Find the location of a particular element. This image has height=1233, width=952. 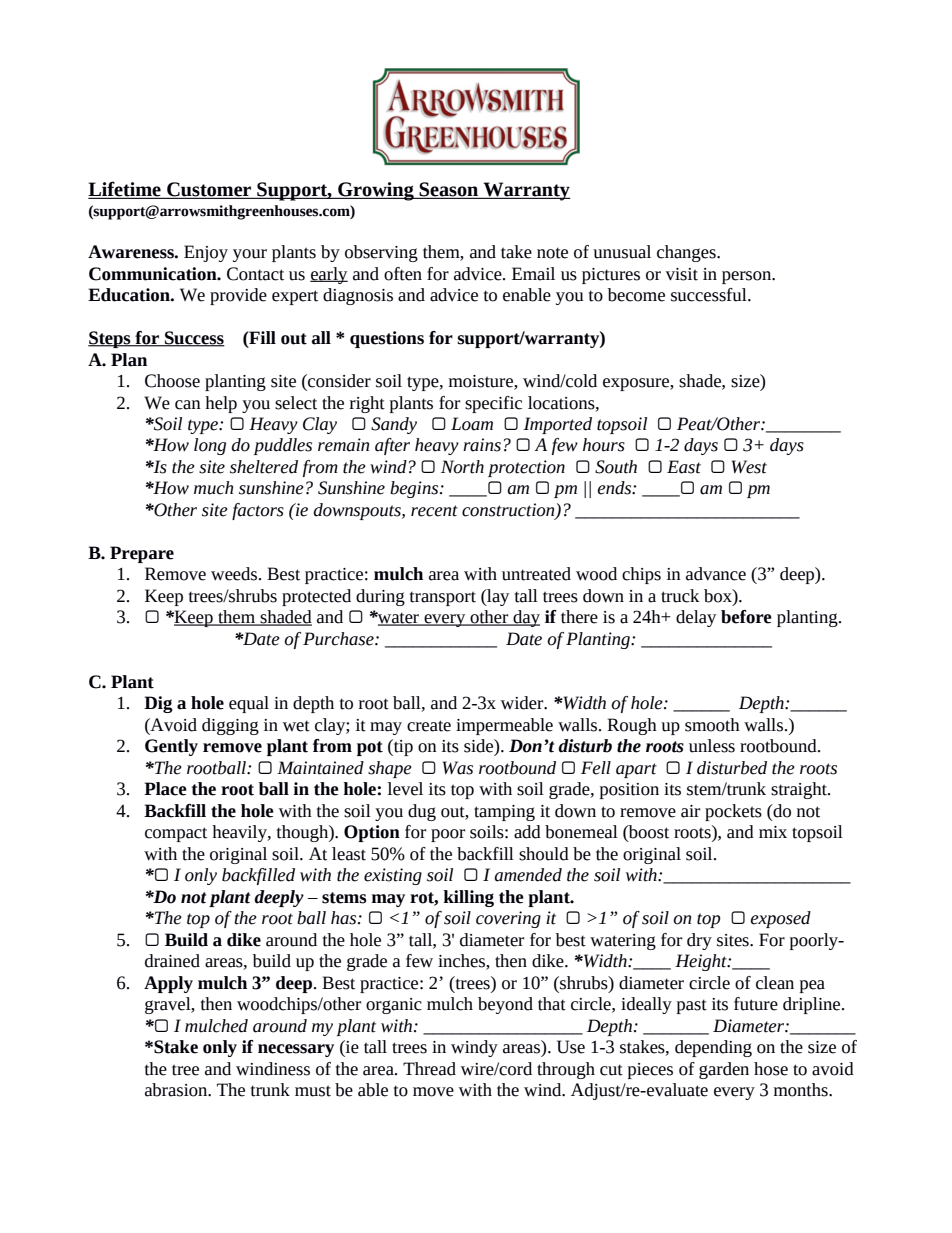

changes is located at coordinates (687, 253).
